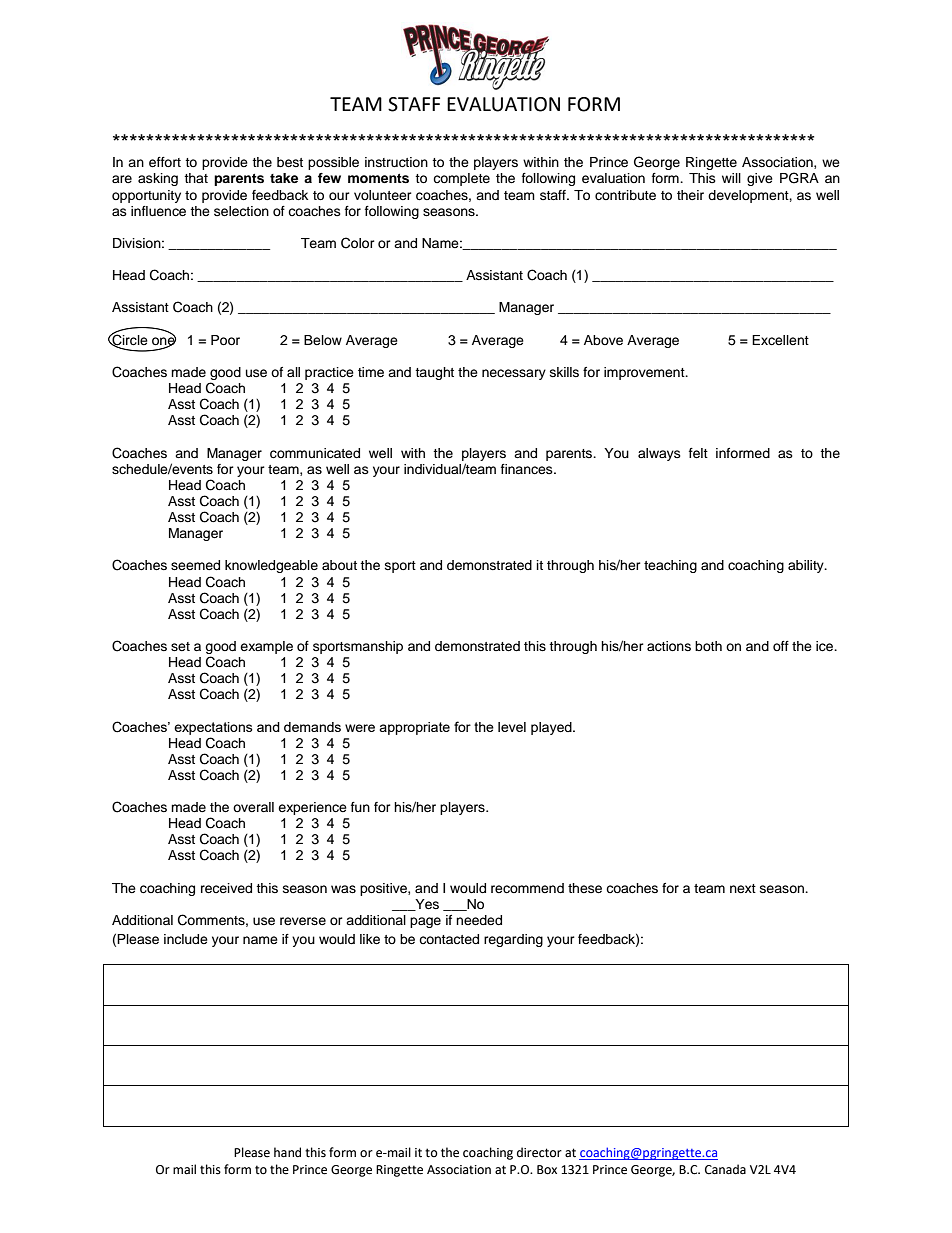  What do you see at coordinates (725, 1169) in the document?
I see `Canada` at bounding box center [725, 1169].
